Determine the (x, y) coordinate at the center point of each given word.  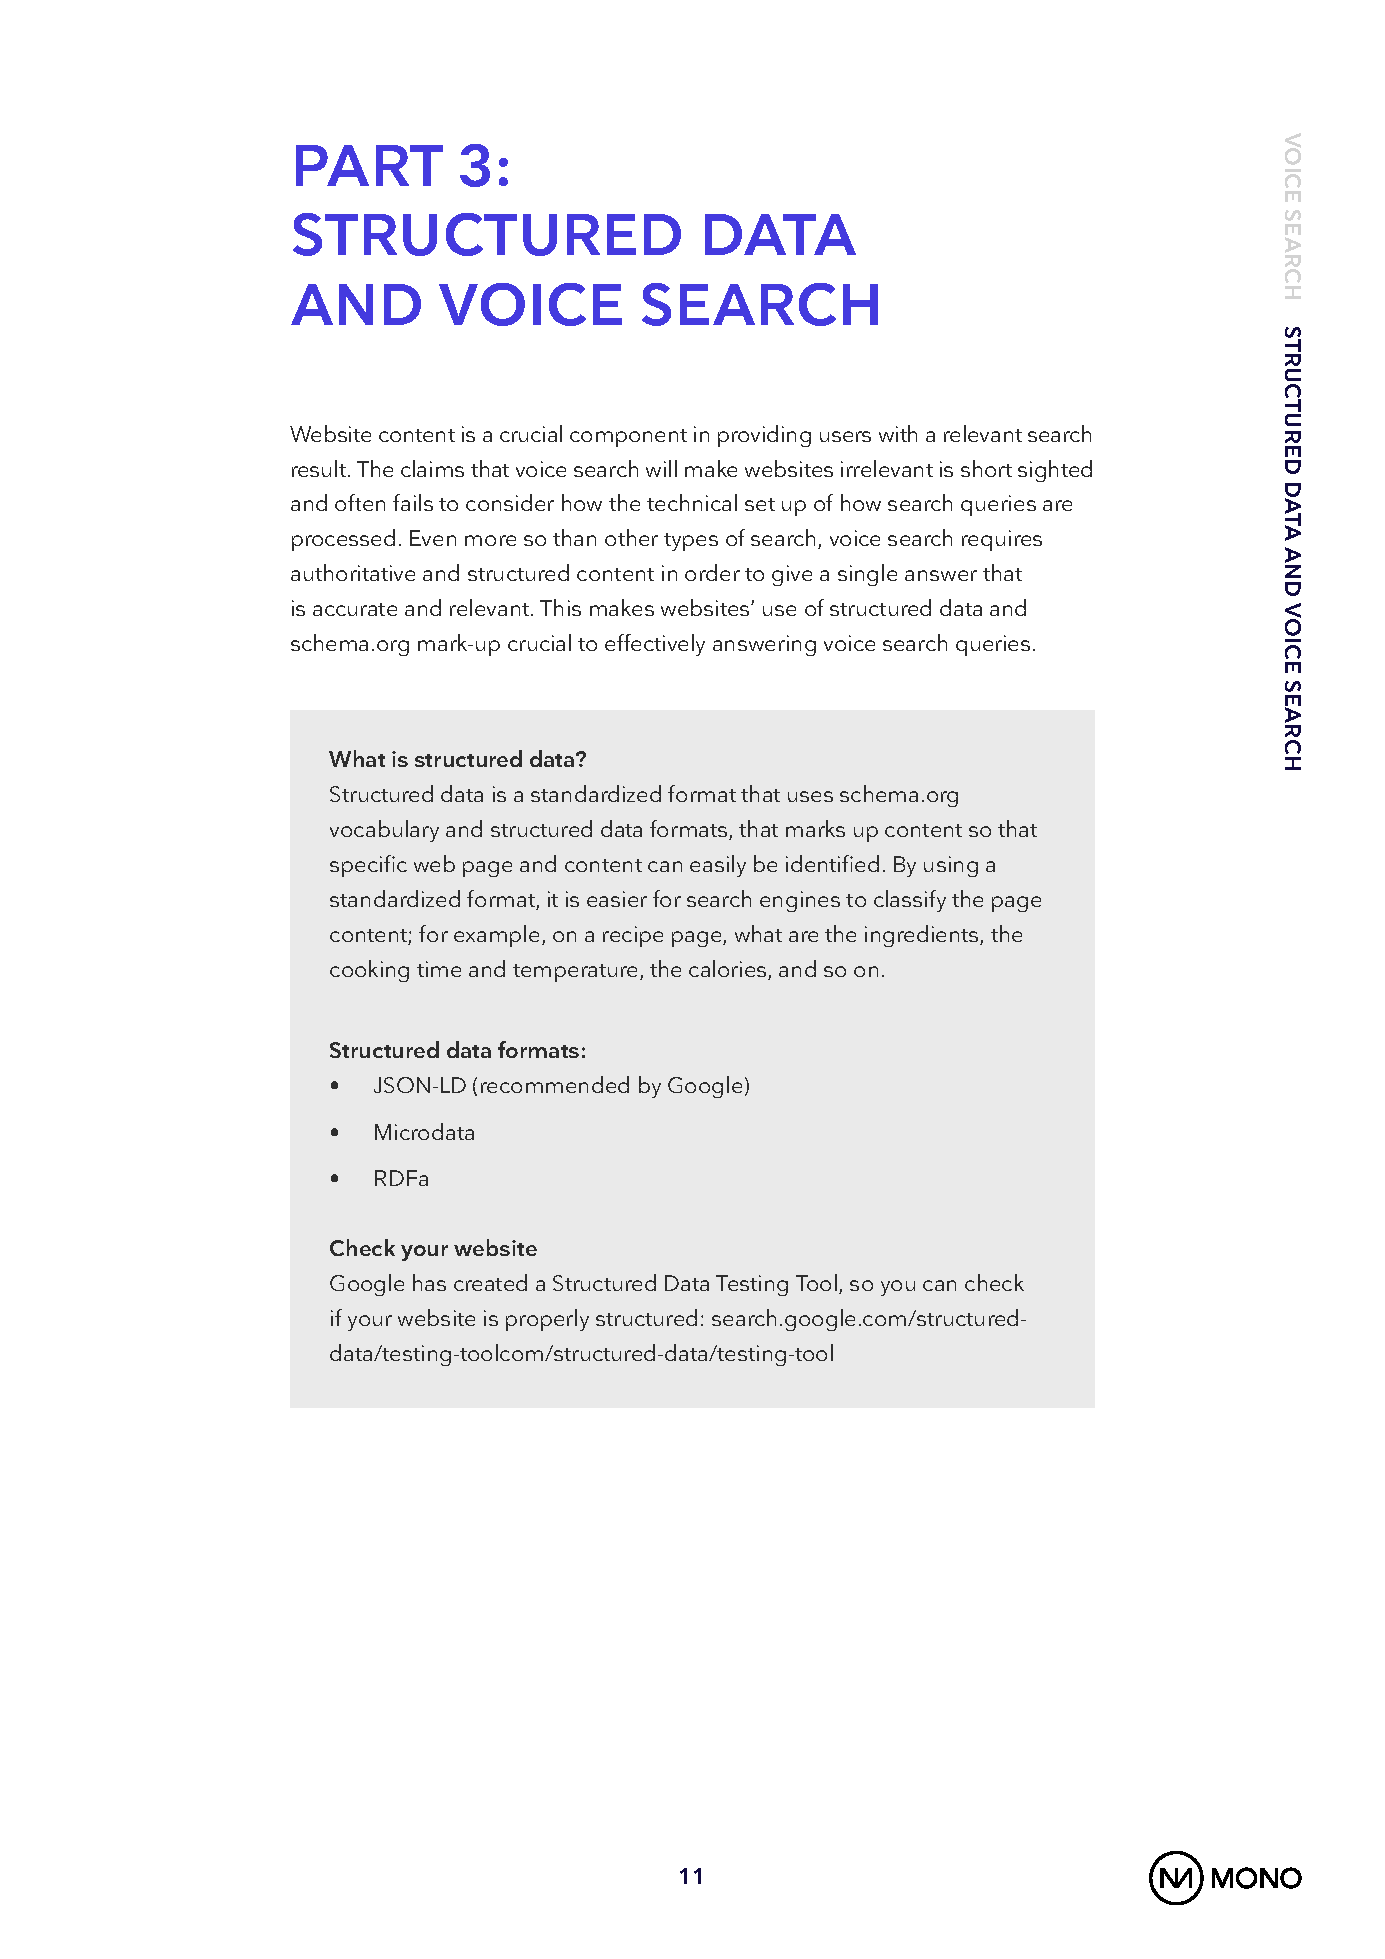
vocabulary (384, 831)
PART (369, 165)
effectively (655, 645)
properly (547, 1320)
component (628, 438)
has (429, 1282)
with (898, 433)
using (951, 866)
